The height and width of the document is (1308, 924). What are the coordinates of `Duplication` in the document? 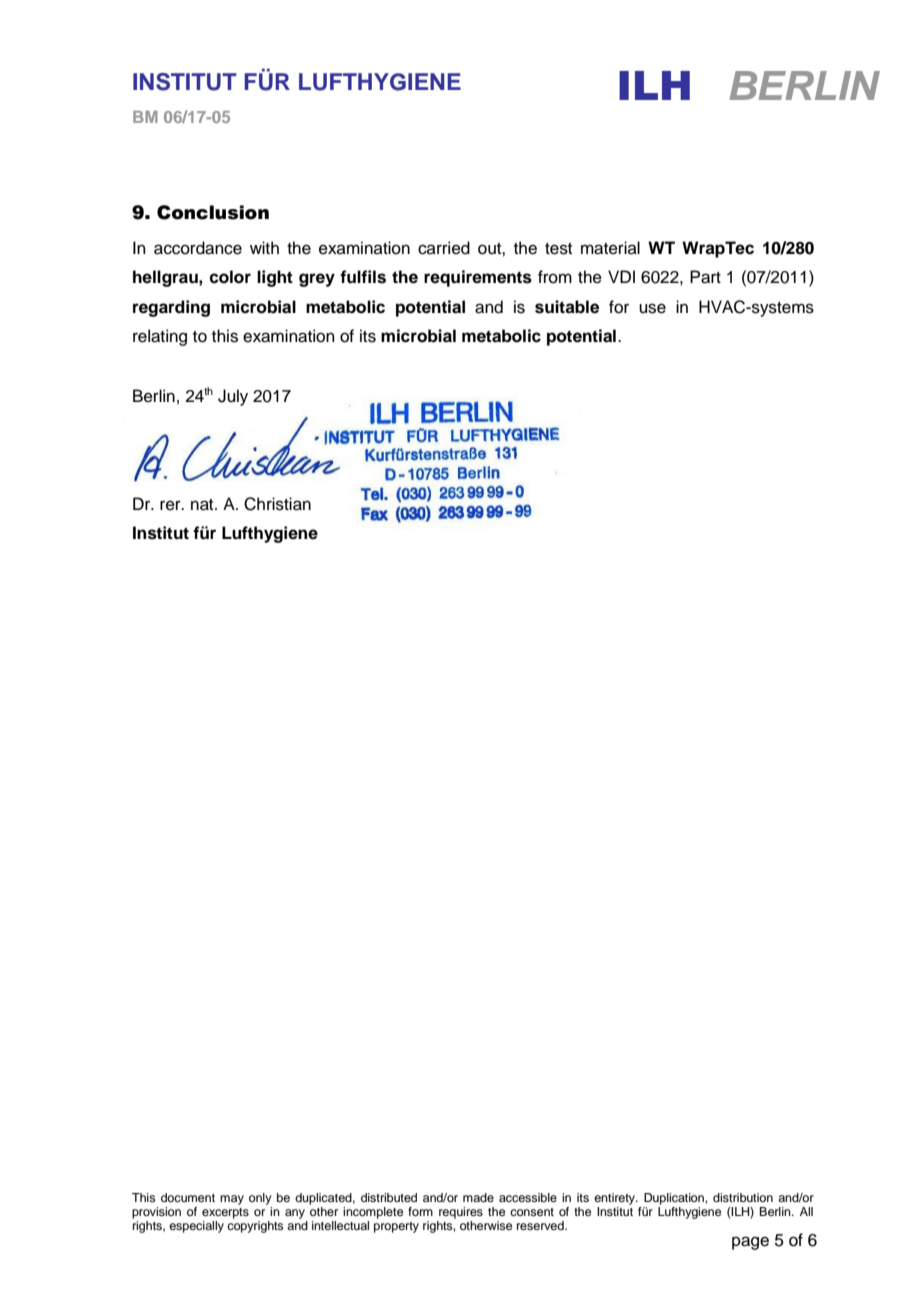 It's located at (675, 1199).
